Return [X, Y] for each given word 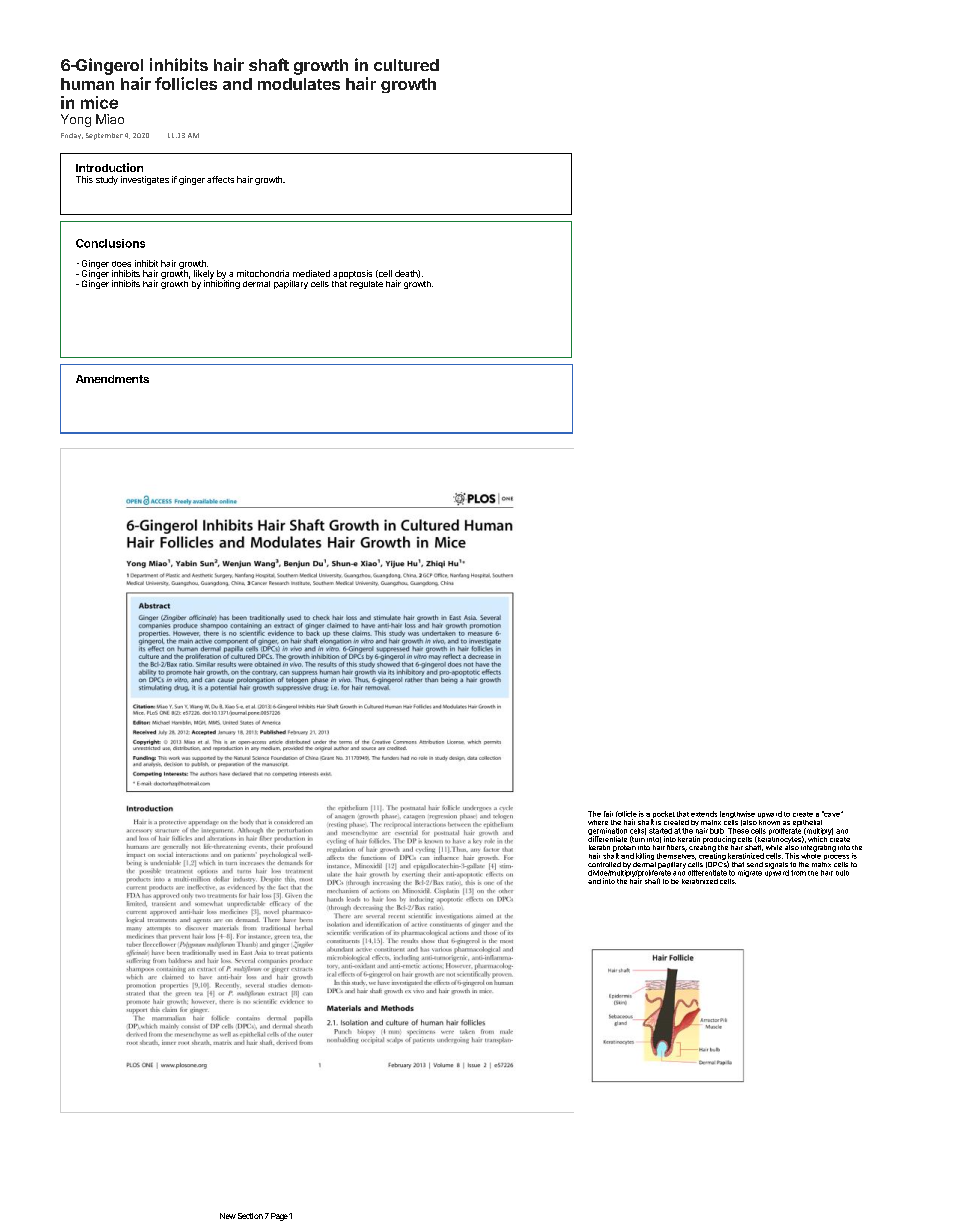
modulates [299, 84]
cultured [406, 65]
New [228, 1216]
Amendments [112, 379]
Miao [110, 119]
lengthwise [737, 816]
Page [279, 1217]
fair [608, 814]
